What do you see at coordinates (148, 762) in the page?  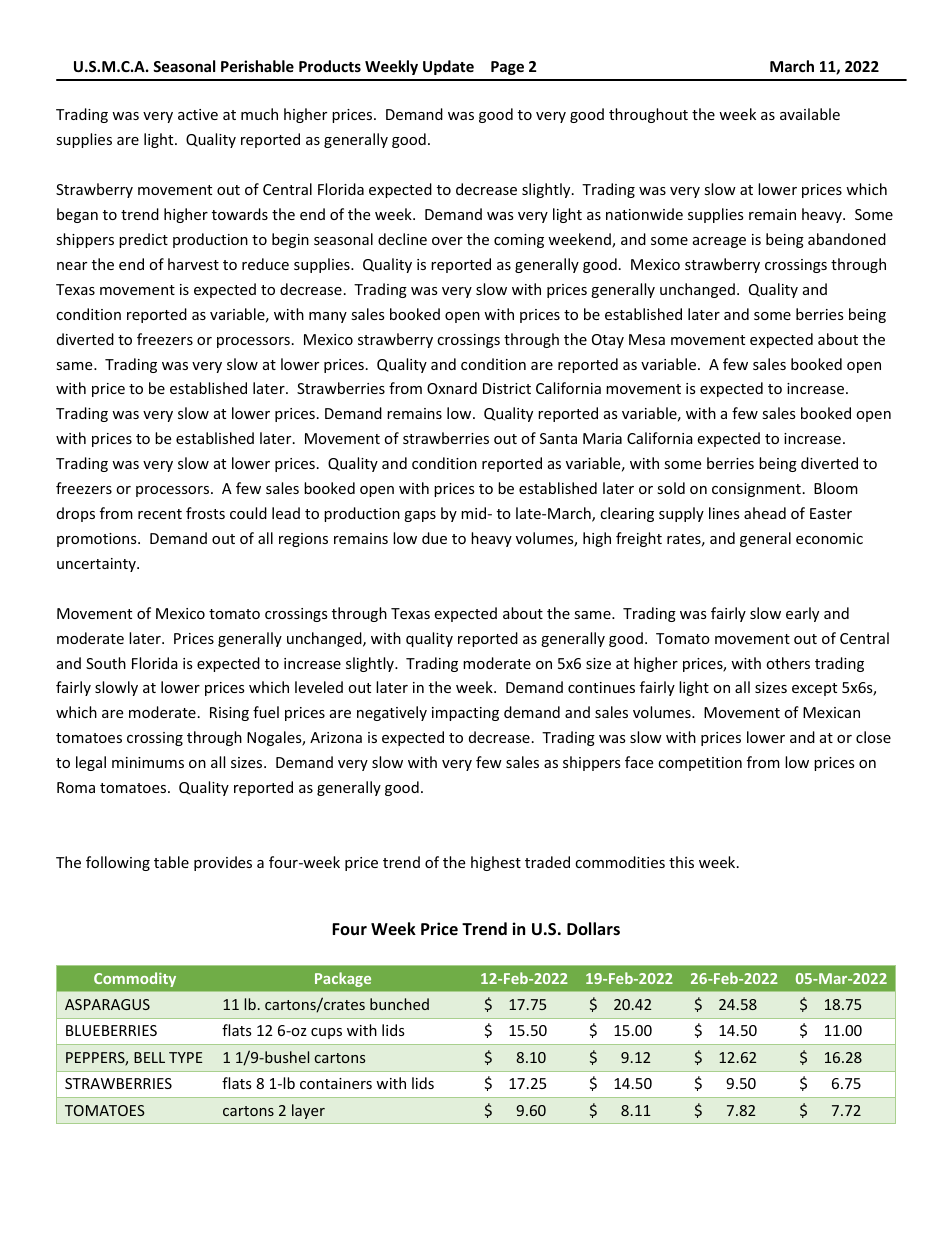 I see `minimums` at bounding box center [148, 762].
